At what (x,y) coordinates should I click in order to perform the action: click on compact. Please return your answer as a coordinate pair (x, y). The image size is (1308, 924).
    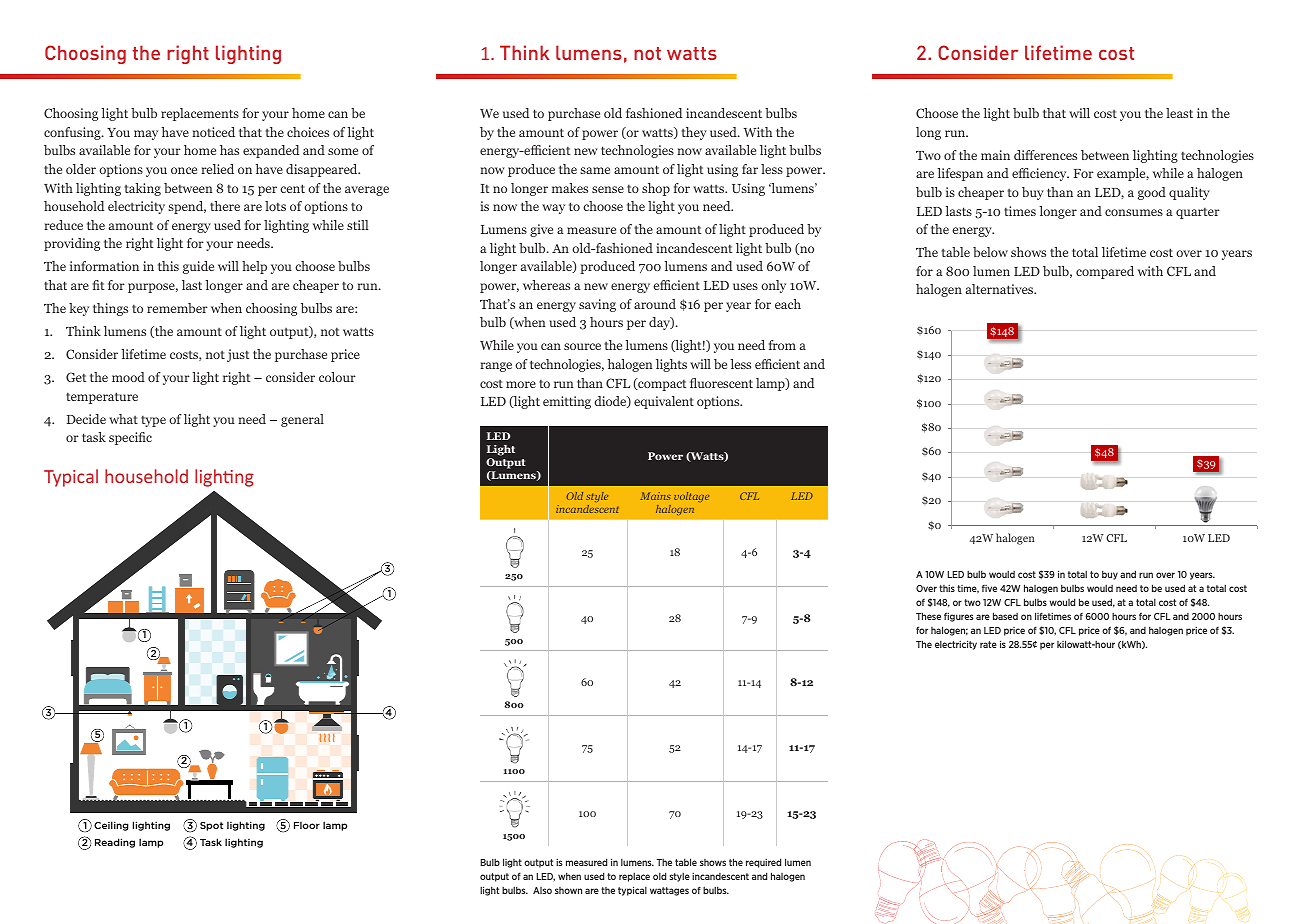
    Looking at the image, I should click on (661, 384).
